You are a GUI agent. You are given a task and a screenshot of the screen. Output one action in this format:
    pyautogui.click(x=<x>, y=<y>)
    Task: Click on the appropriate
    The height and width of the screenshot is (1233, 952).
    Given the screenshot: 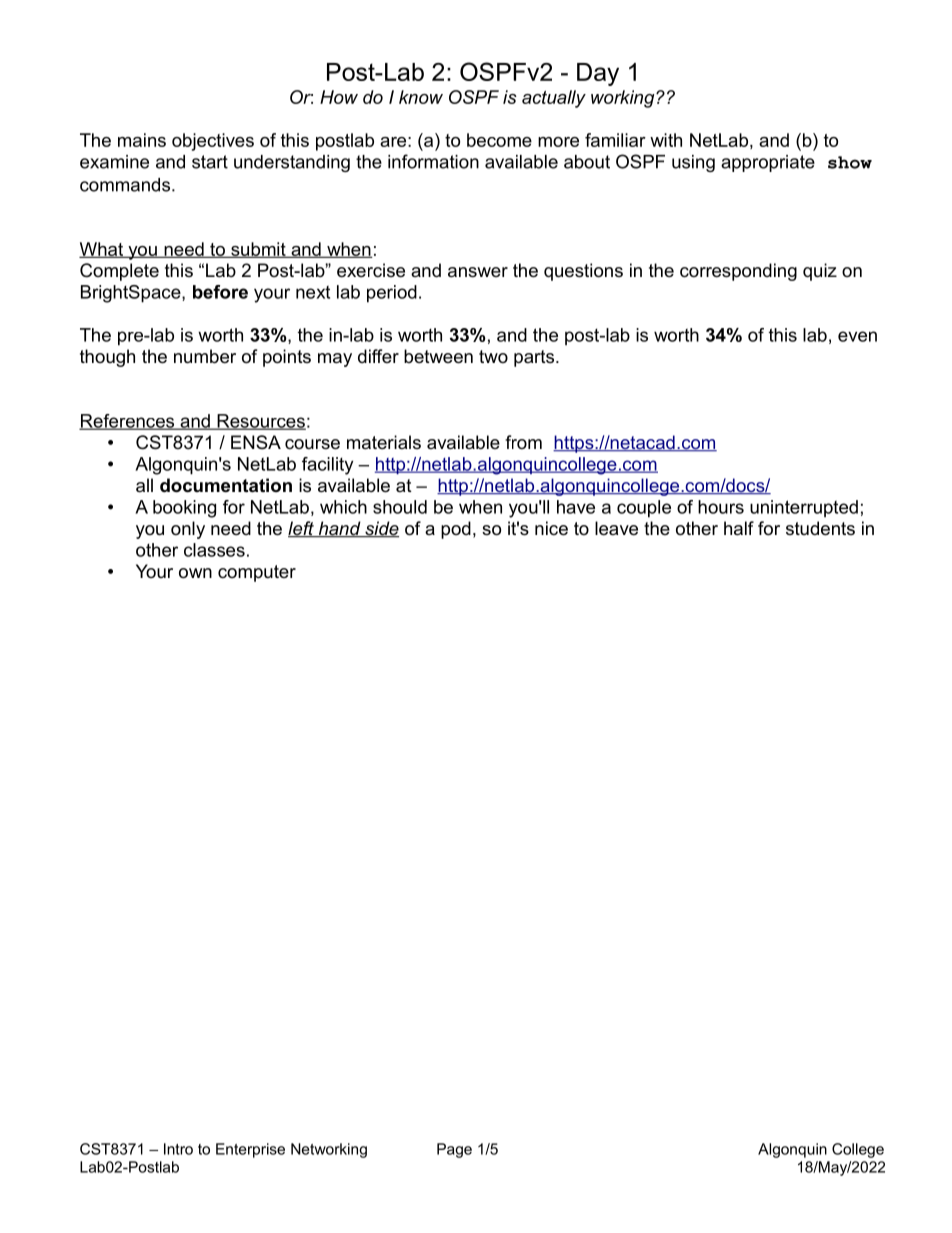 What is the action you would take?
    pyautogui.click(x=768, y=163)
